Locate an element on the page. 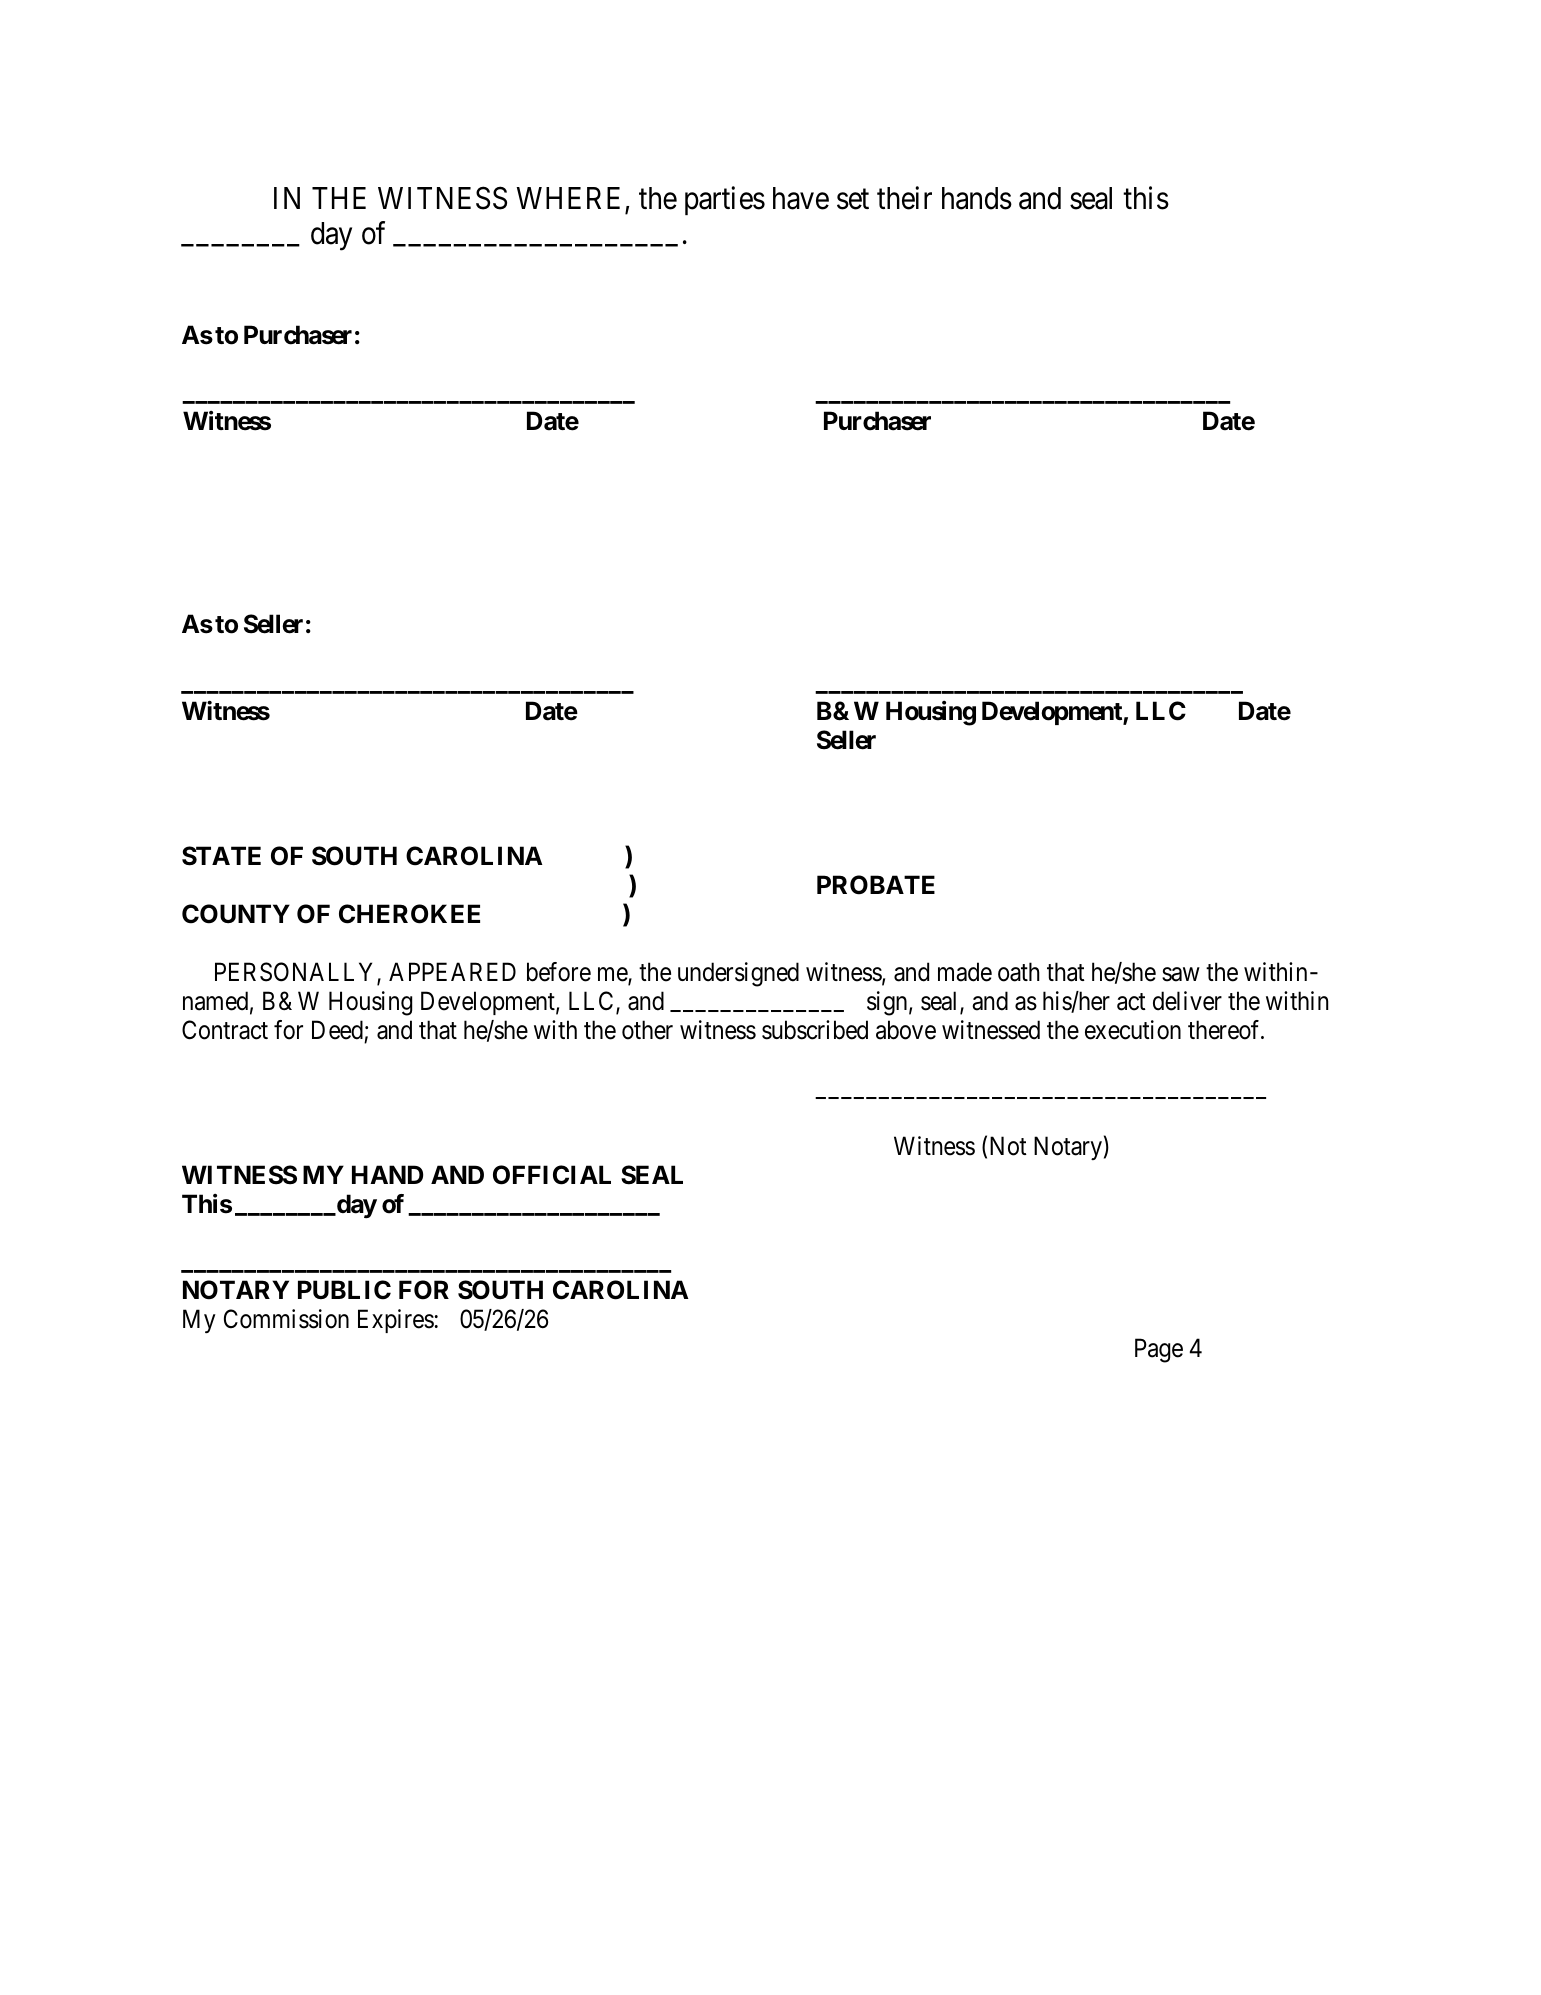 The height and width of the image is (1995, 1541). set is located at coordinates (853, 200).
